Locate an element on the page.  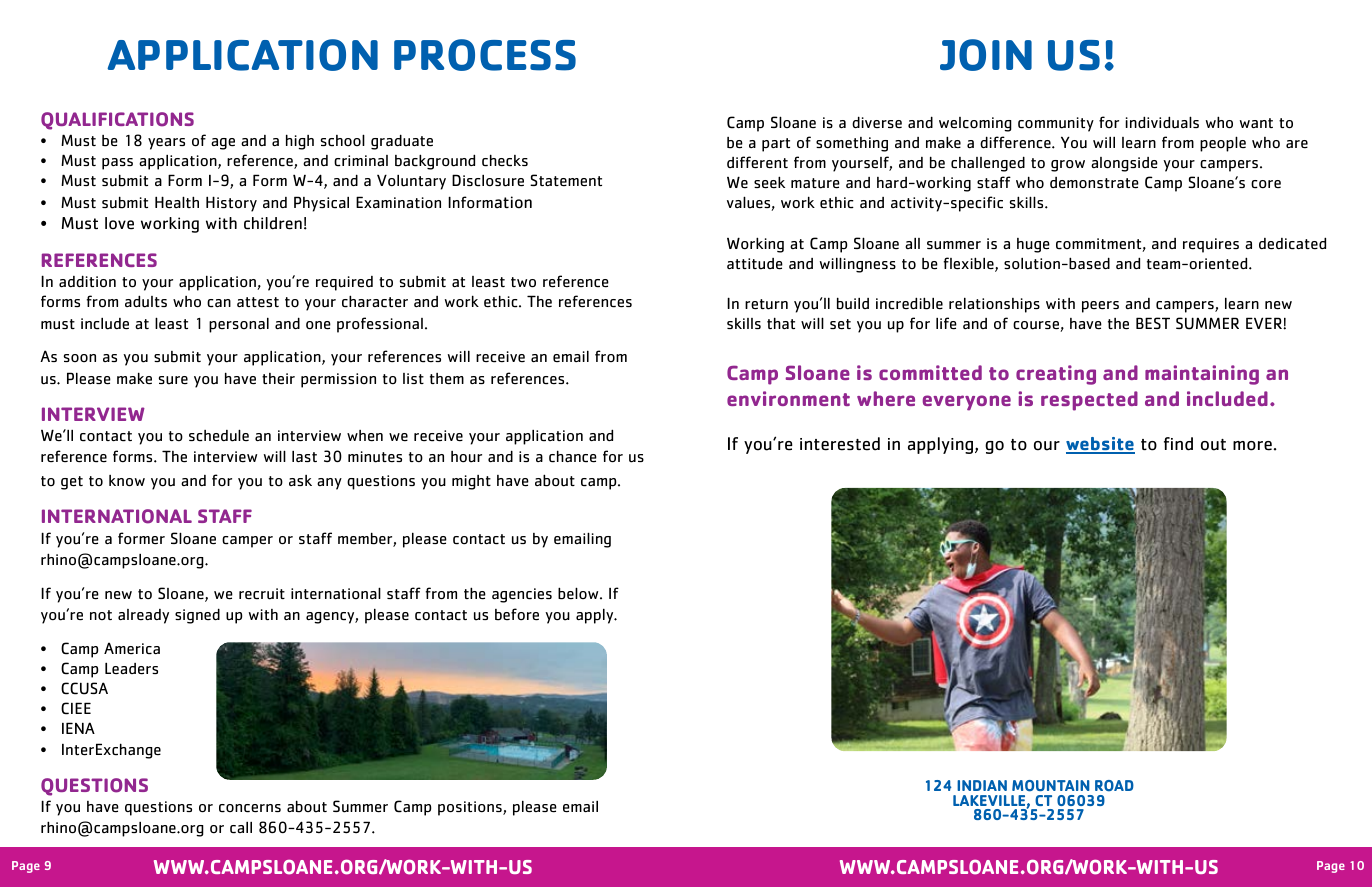
positions is located at coordinates (471, 808).
